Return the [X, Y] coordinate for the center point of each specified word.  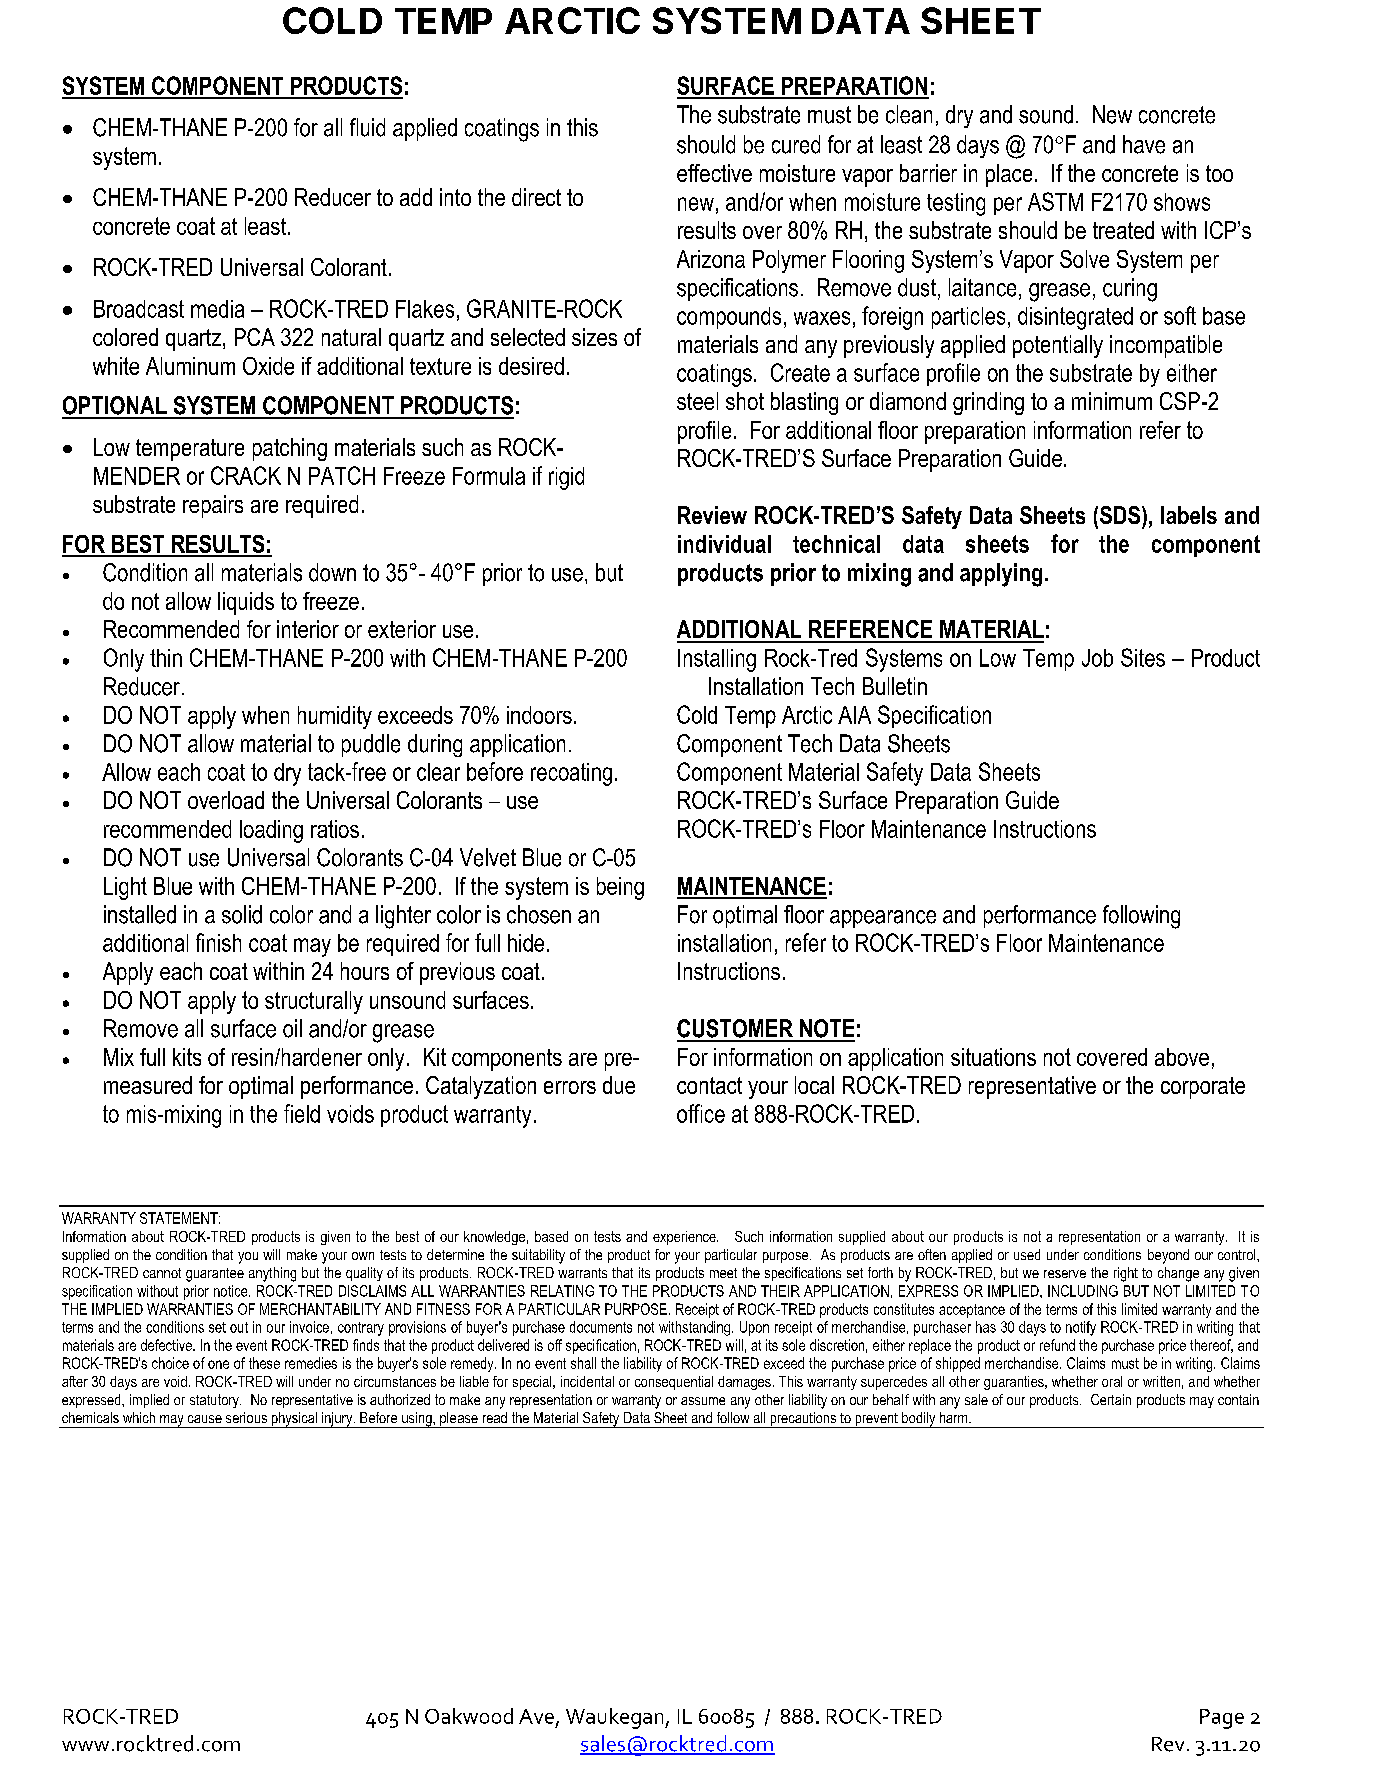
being [620, 888]
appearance [883, 919]
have [1144, 144]
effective [714, 173]
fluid [367, 127]
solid [242, 914]
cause [205, 1419]
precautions [803, 1420]
